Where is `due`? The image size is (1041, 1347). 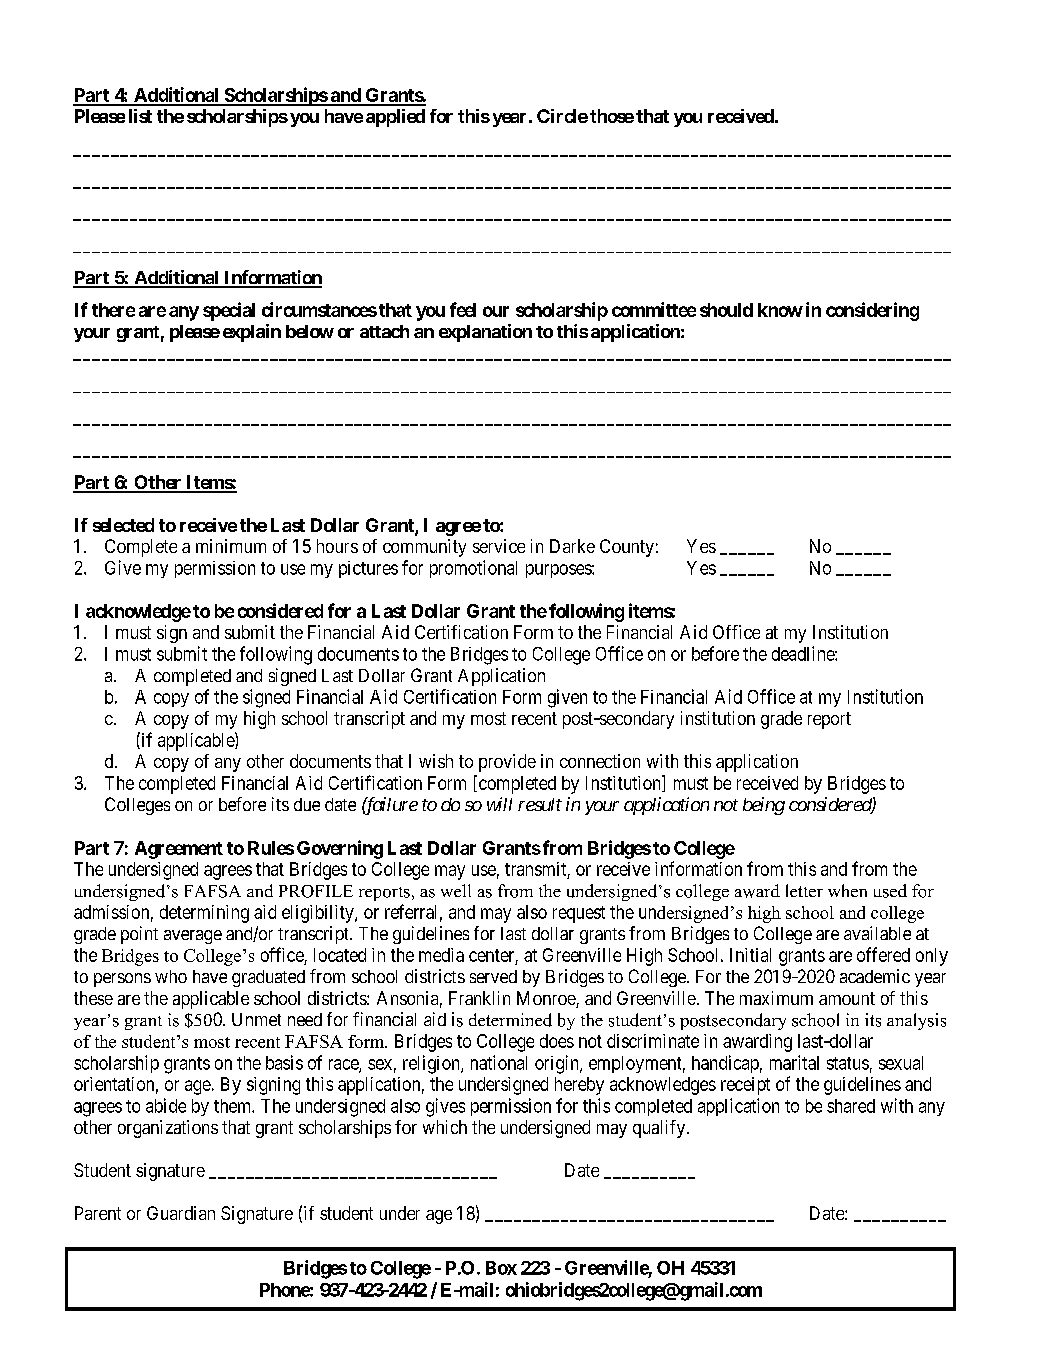 due is located at coordinates (307, 804).
